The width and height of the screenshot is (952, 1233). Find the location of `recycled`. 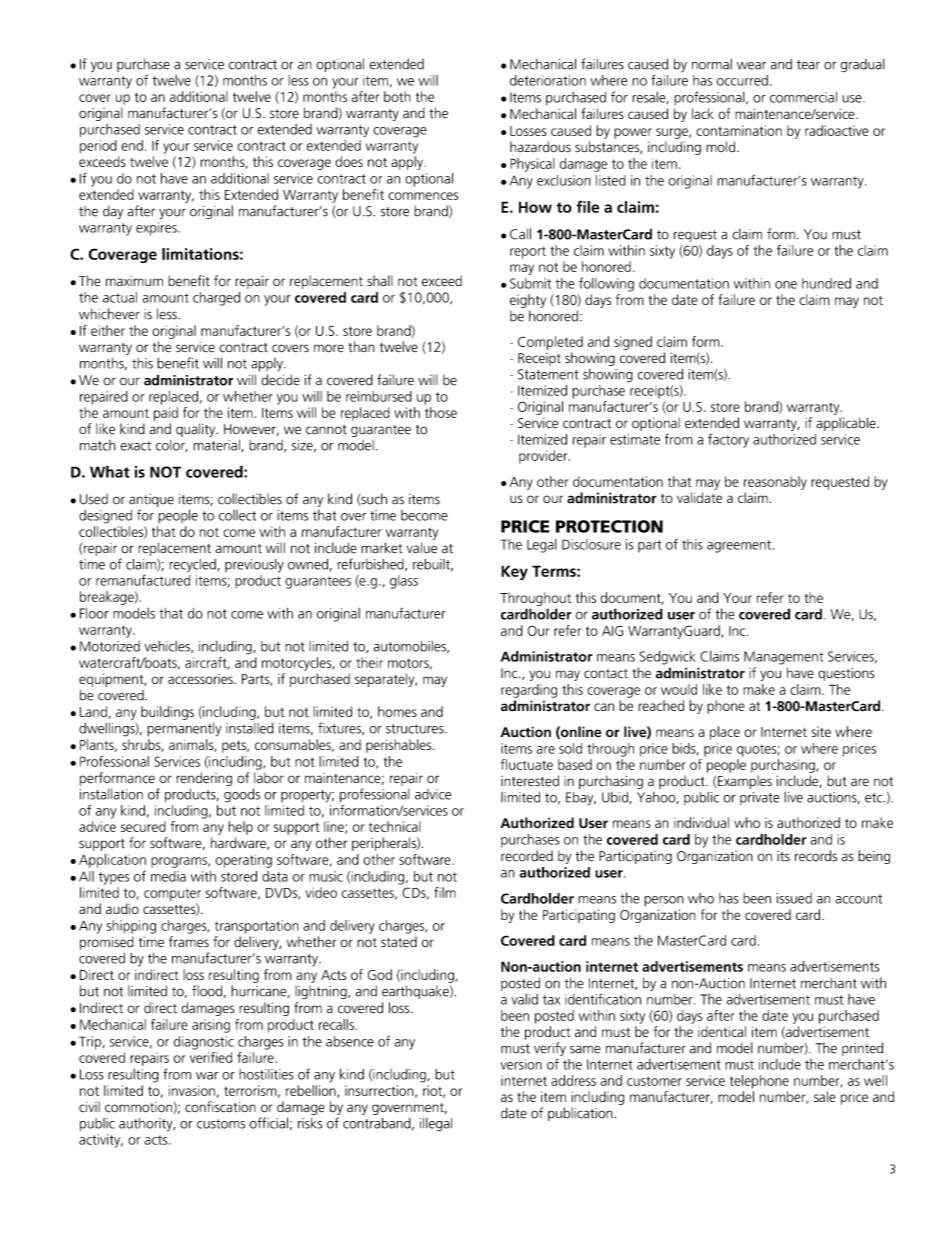

recycled is located at coordinates (193, 566).
